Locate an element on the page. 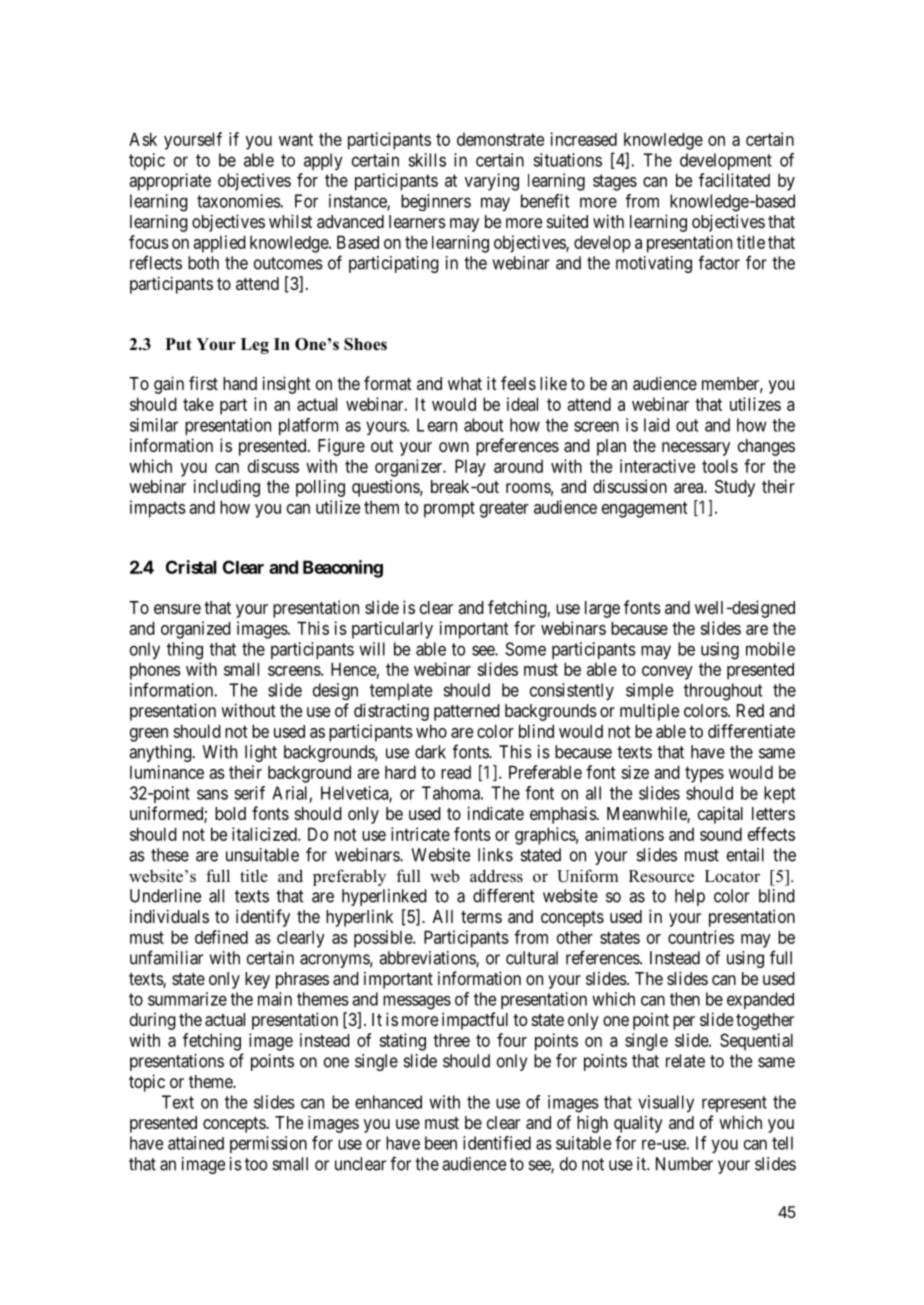  countries is located at coordinates (701, 937).
